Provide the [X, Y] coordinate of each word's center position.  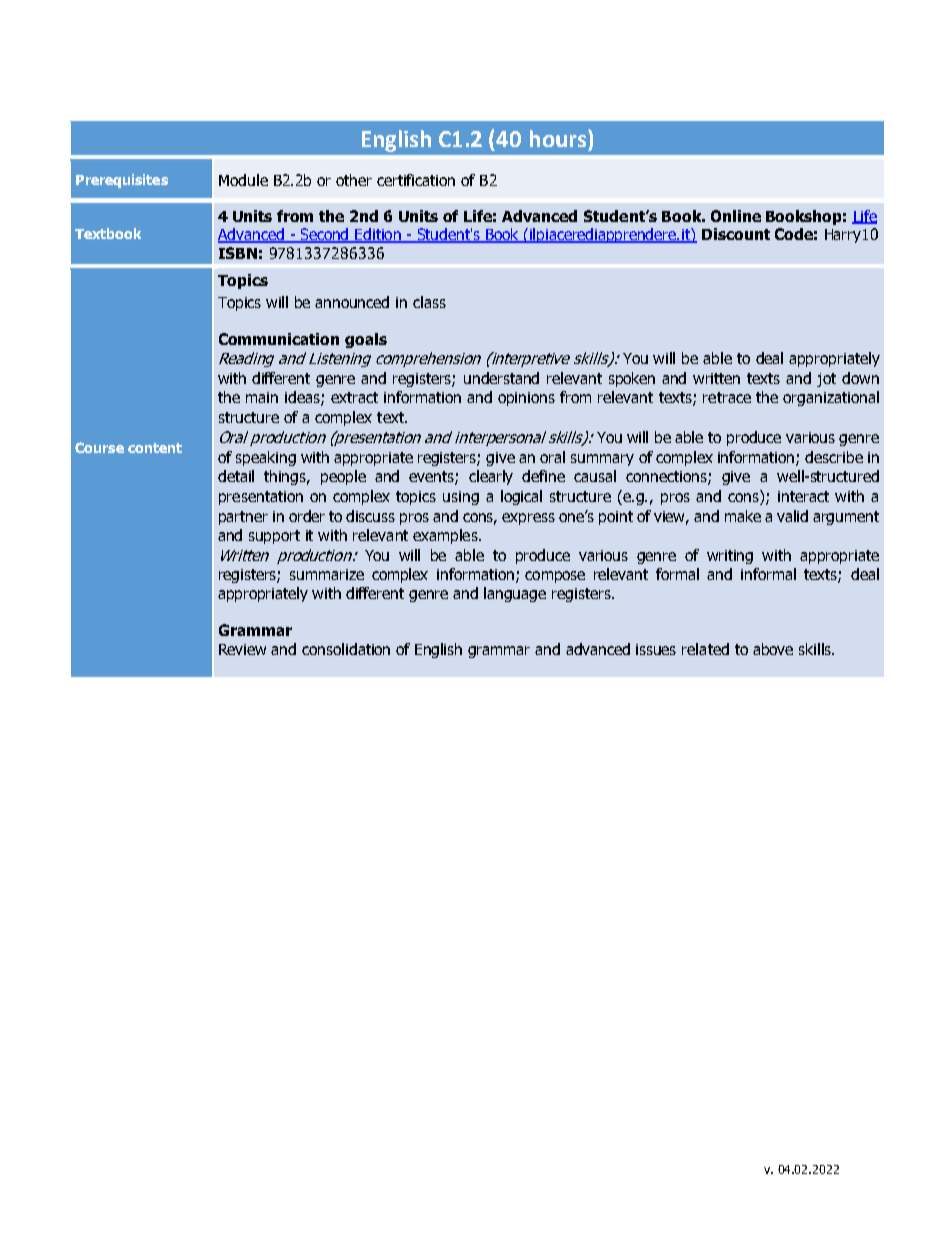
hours [559, 138]
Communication [279, 339]
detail [236, 476]
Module [243, 180]
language [515, 594]
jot [826, 380]
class [429, 302]
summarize [327, 574]
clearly [491, 477]
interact [803, 496]
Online [736, 216]
